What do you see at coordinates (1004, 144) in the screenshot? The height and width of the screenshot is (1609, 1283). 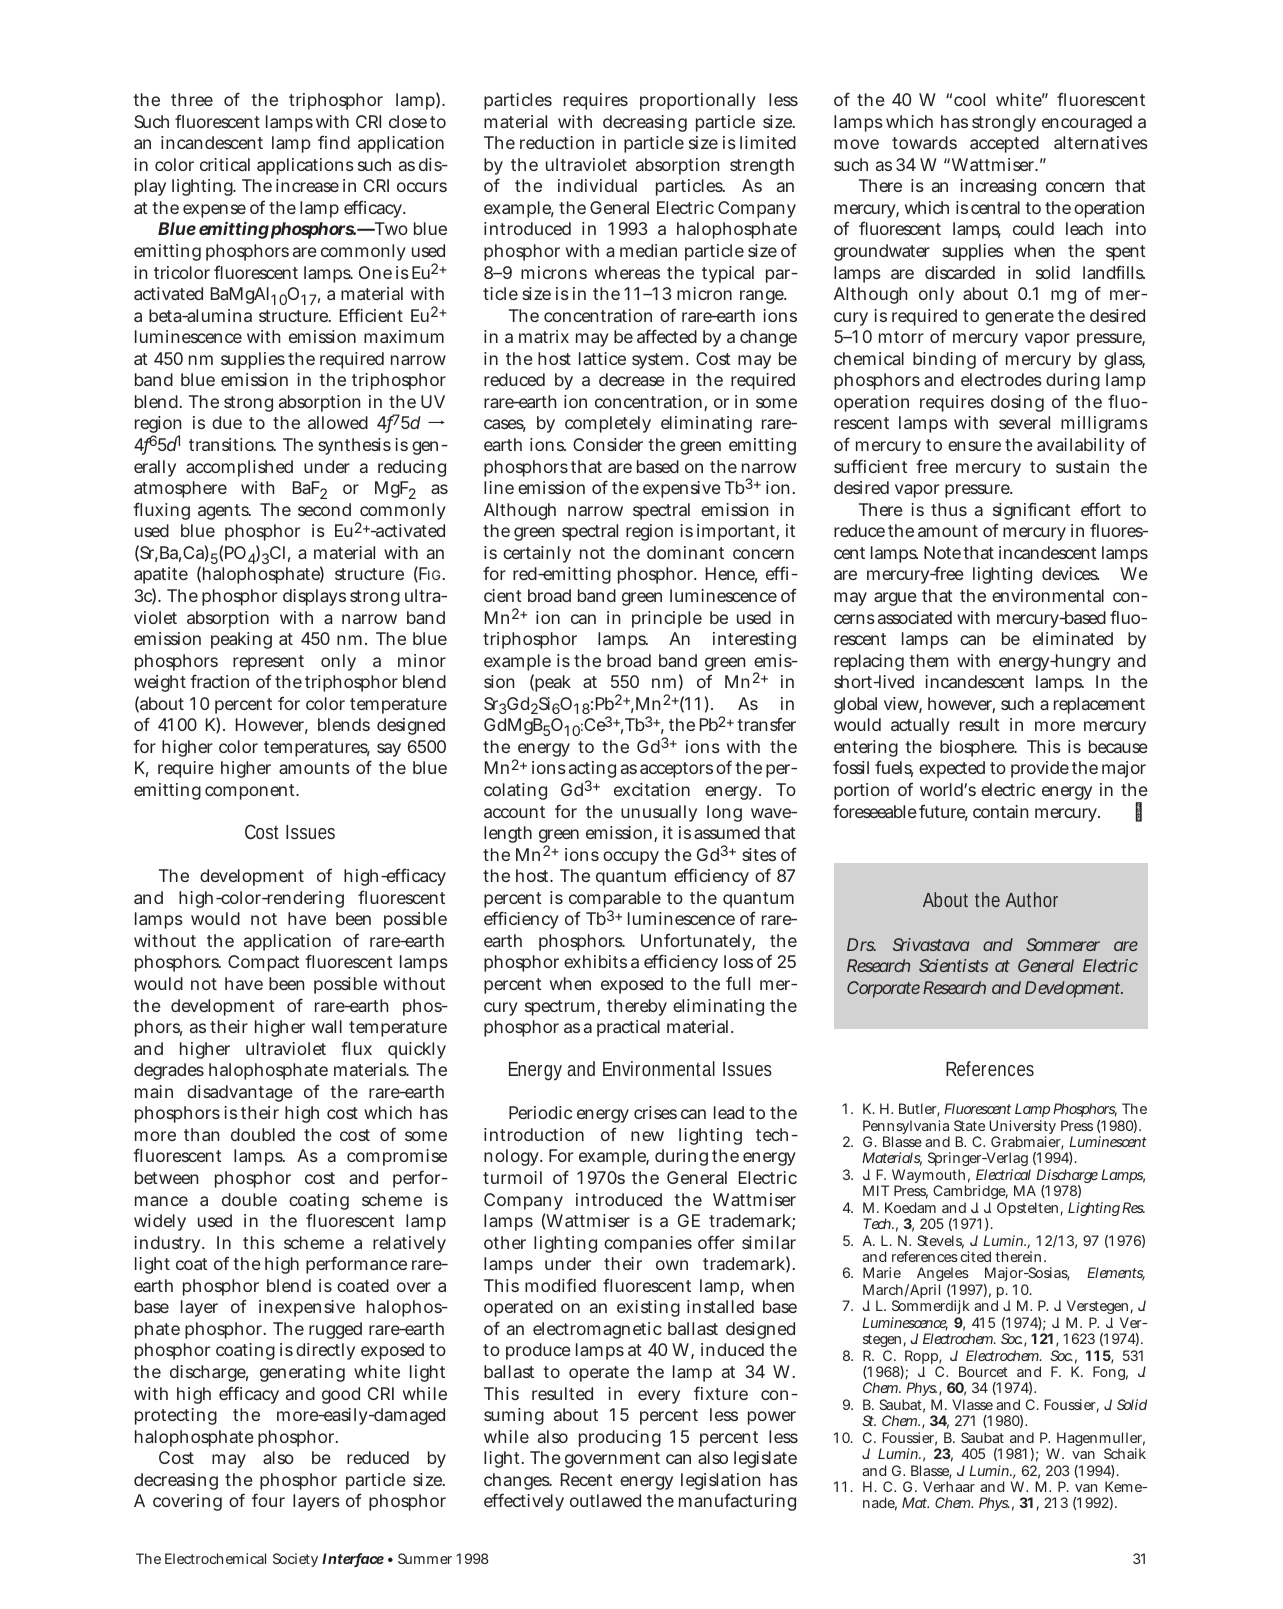 I see `accepted` at bounding box center [1004, 144].
